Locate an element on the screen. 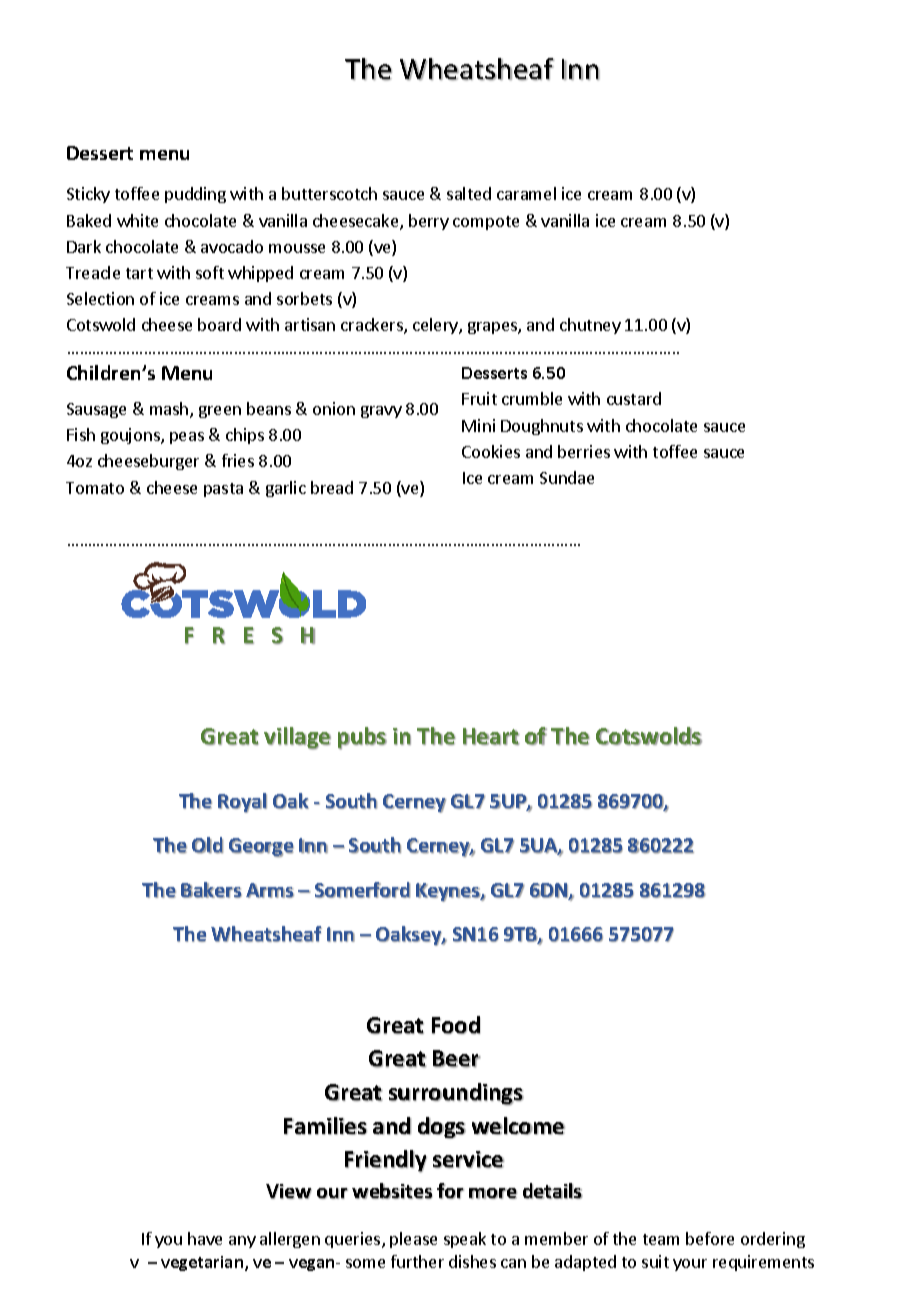 The width and height of the screenshot is (924, 1309). white is located at coordinates (137, 220).
